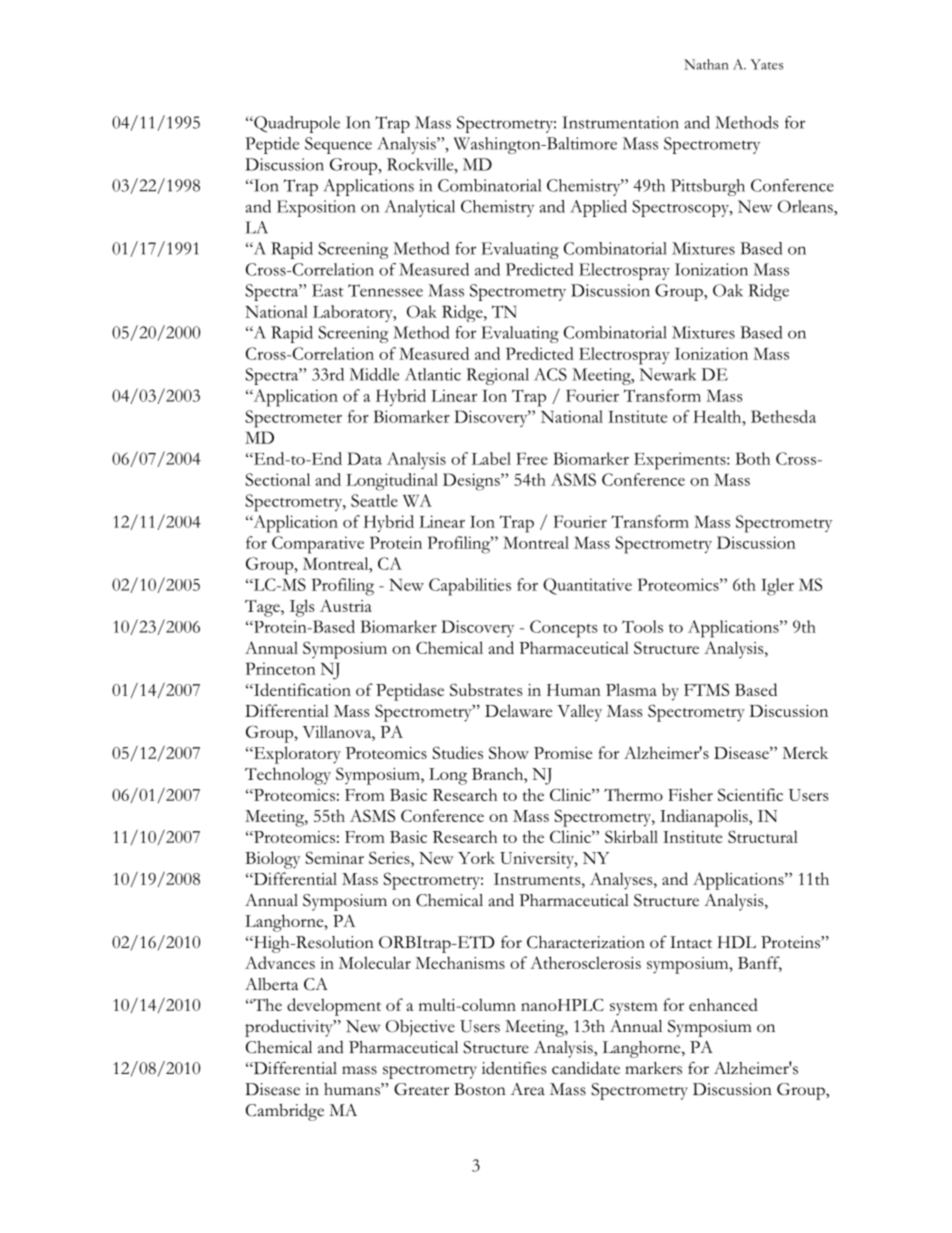 This screenshot has width=952, height=1233. I want to click on Austria, so click(346, 605).
